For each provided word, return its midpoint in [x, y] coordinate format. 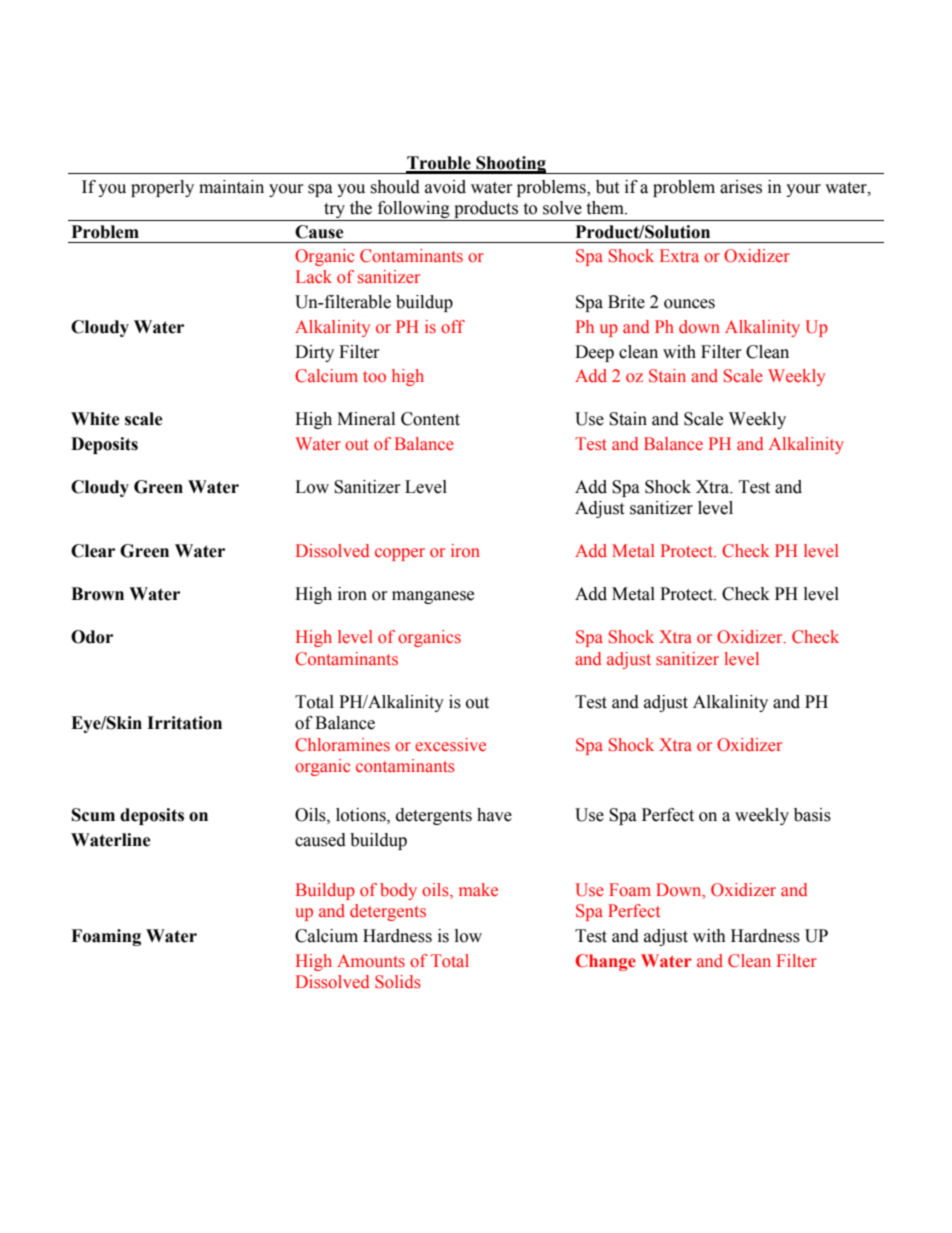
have [494, 815]
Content [430, 419]
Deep [594, 353]
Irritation [184, 723]
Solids [398, 982]
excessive [450, 745]
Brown [97, 594]
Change [605, 962]
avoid [445, 187]
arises [741, 187]
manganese [433, 597]
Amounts [371, 961]
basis [812, 815]
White [95, 419]
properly [162, 188]
